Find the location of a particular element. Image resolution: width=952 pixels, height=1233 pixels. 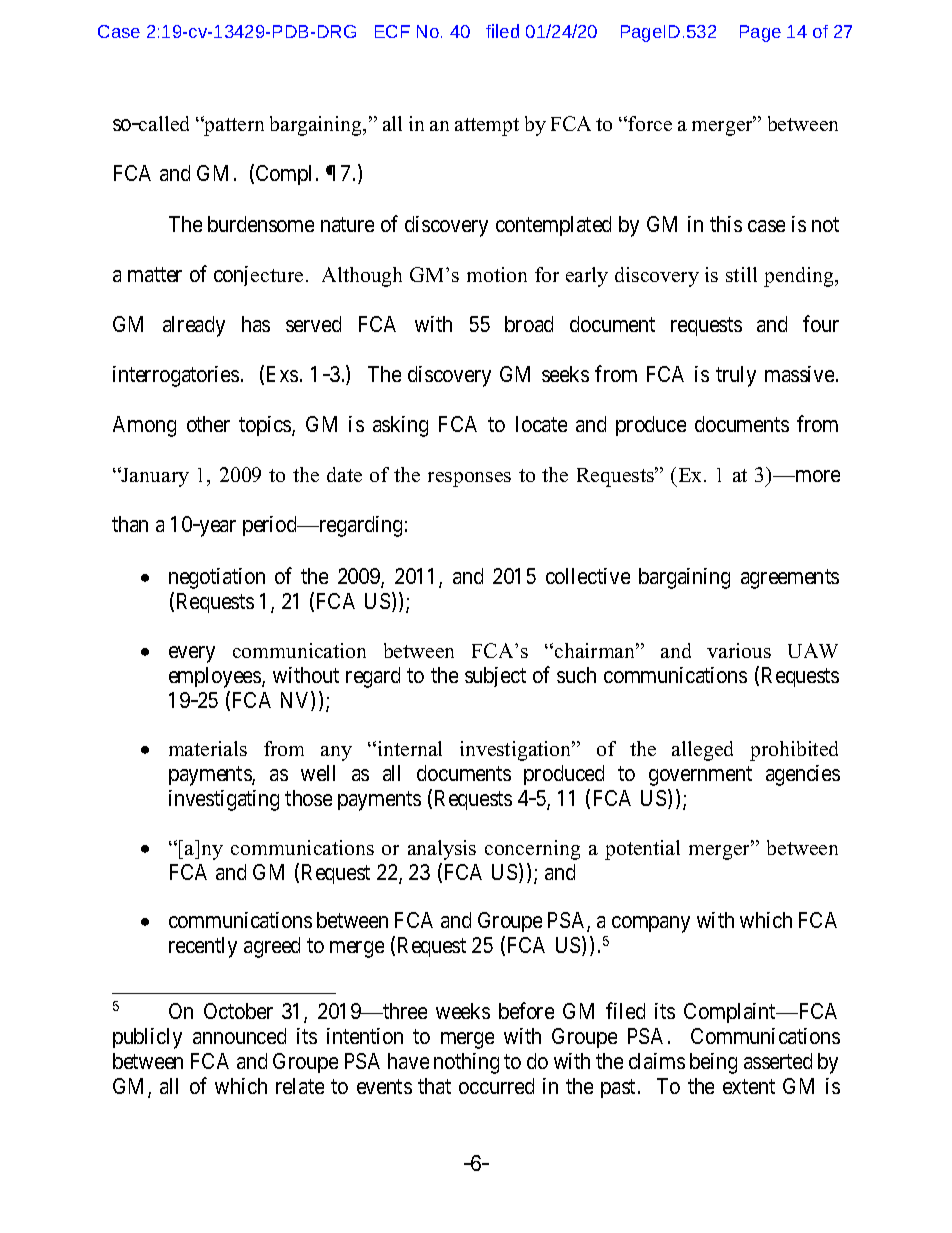

ECF is located at coordinates (392, 31).
